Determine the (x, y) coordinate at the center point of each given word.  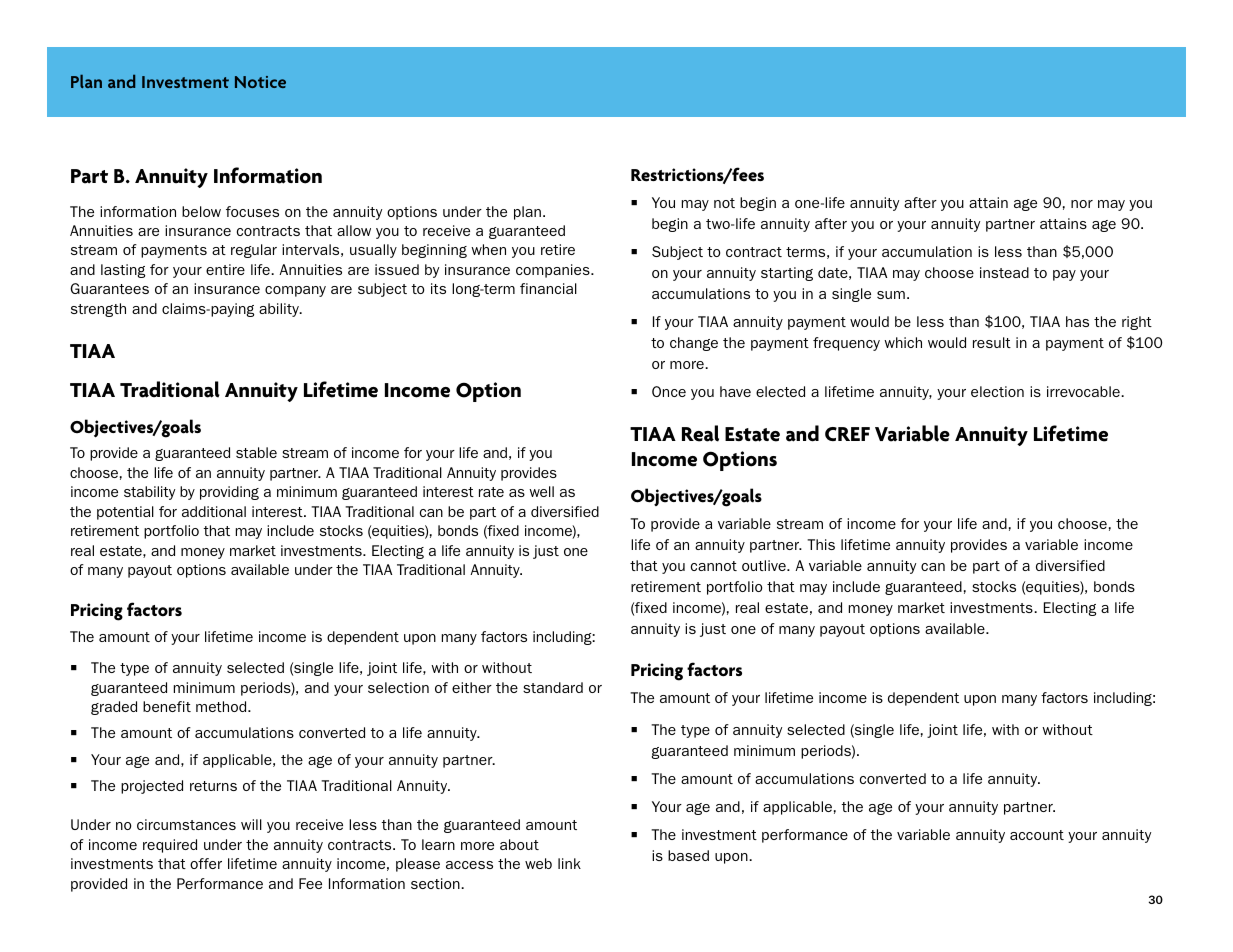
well (541, 491)
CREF (847, 434)
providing (229, 493)
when (488, 249)
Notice (260, 82)
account (1037, 835)
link (569, 863)
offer (206, 863)
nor (1082, 204)
